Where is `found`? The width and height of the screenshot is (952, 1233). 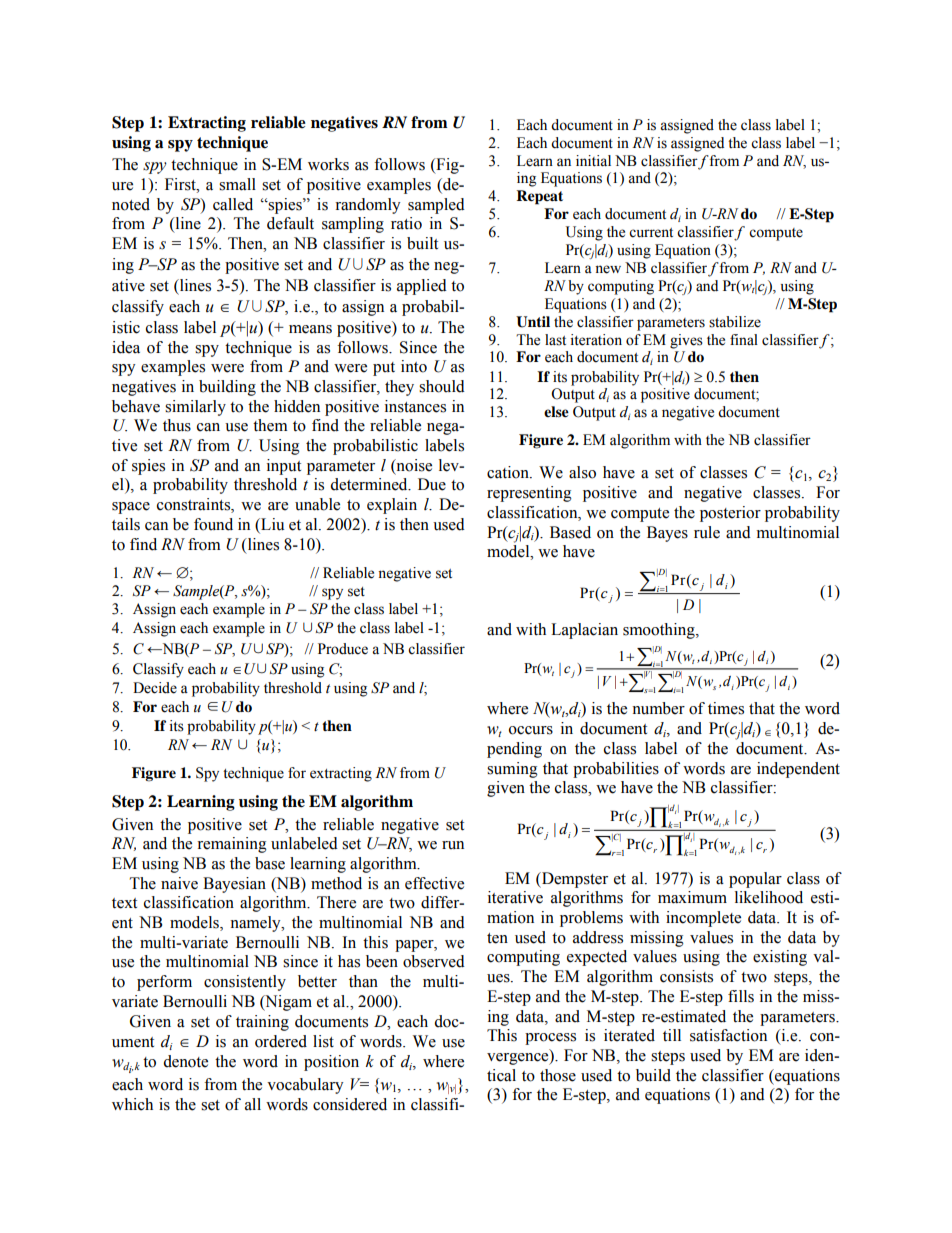
found is located at coordinates (213, 524).
